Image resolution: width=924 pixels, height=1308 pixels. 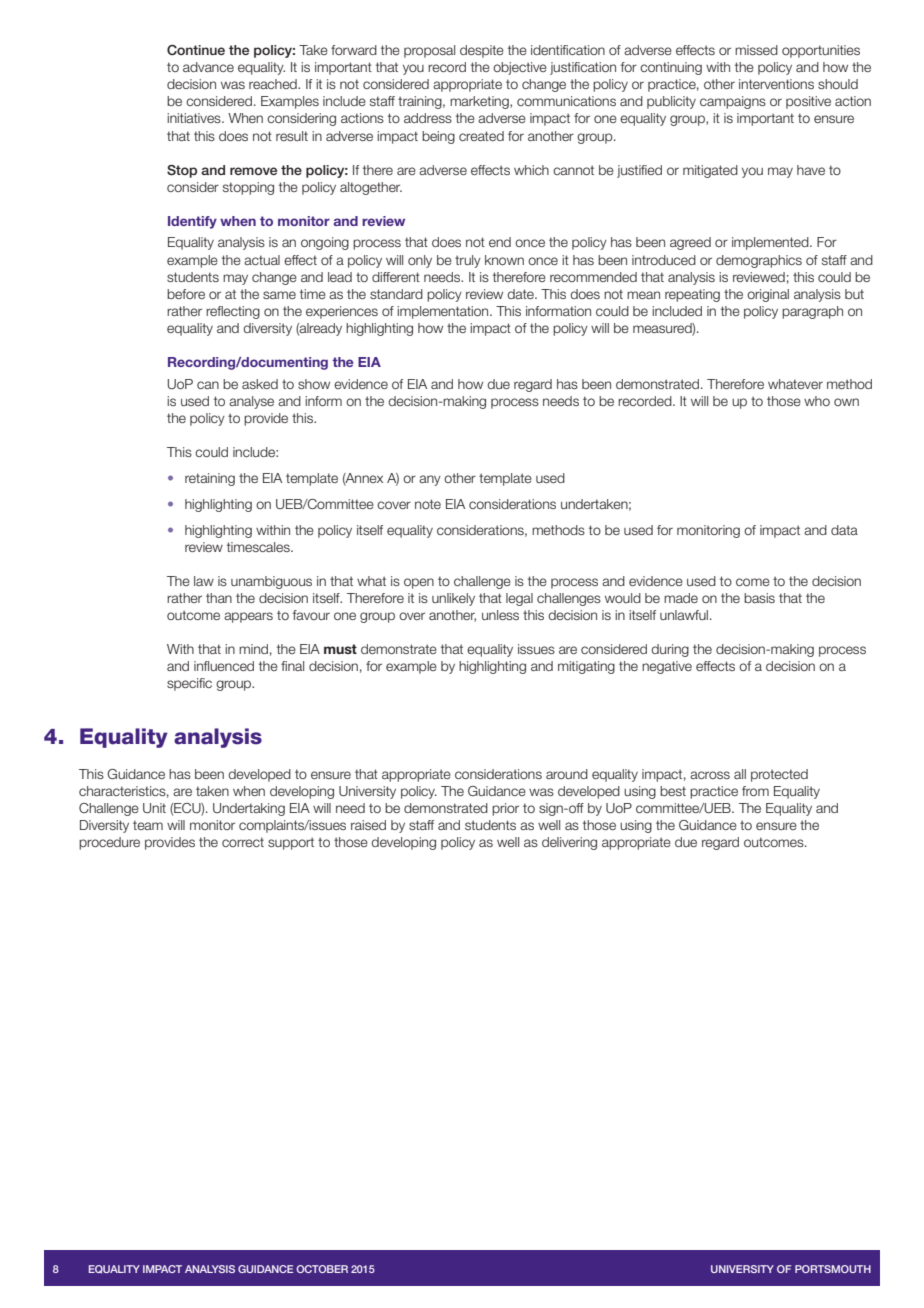 What do you see at coordinates (210, 479) in the screenshot?
I see `retaining` at bounding box center [210, 479].
